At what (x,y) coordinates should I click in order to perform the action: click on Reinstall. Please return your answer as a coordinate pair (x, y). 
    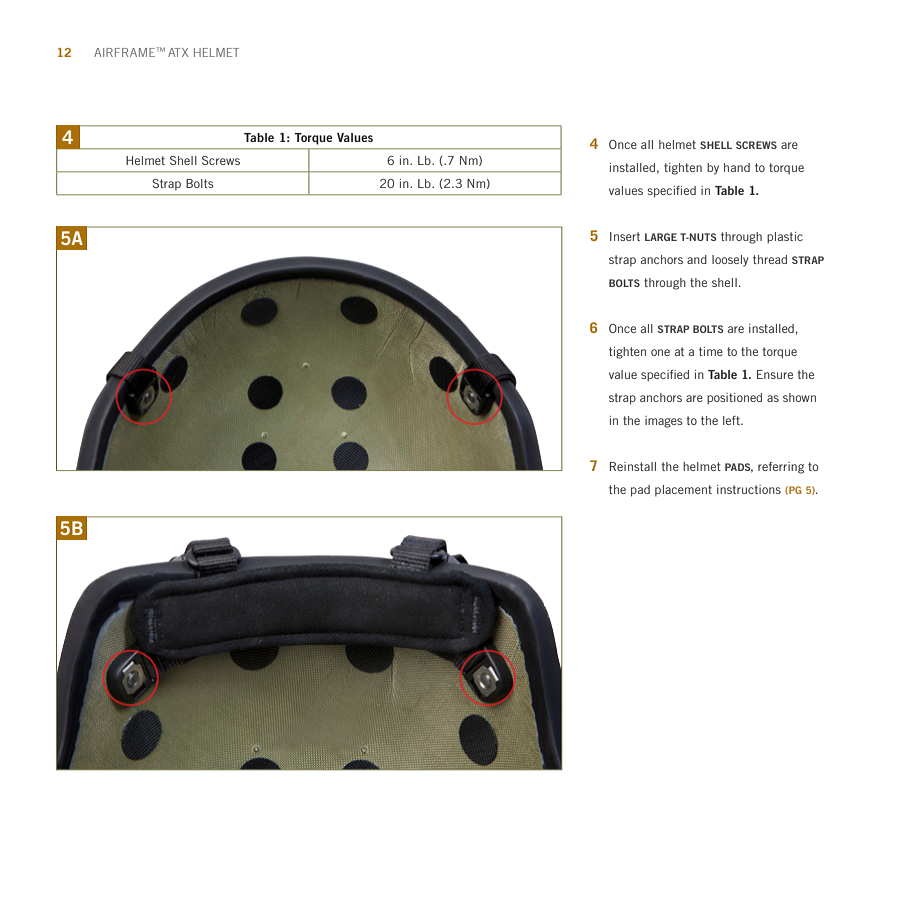
    Looking at the image, I should click on (633, 466).
